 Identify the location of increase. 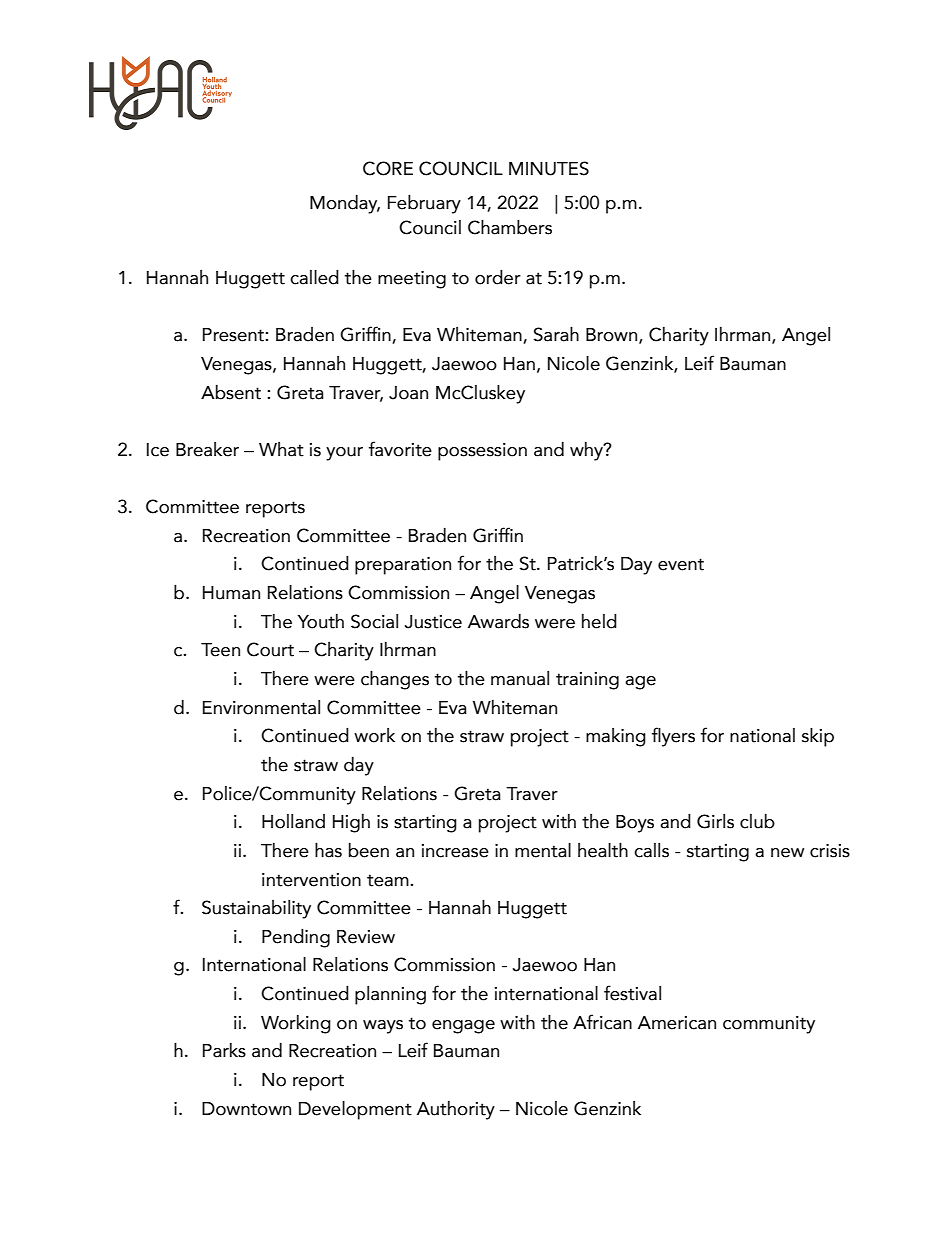
(455, 851).
